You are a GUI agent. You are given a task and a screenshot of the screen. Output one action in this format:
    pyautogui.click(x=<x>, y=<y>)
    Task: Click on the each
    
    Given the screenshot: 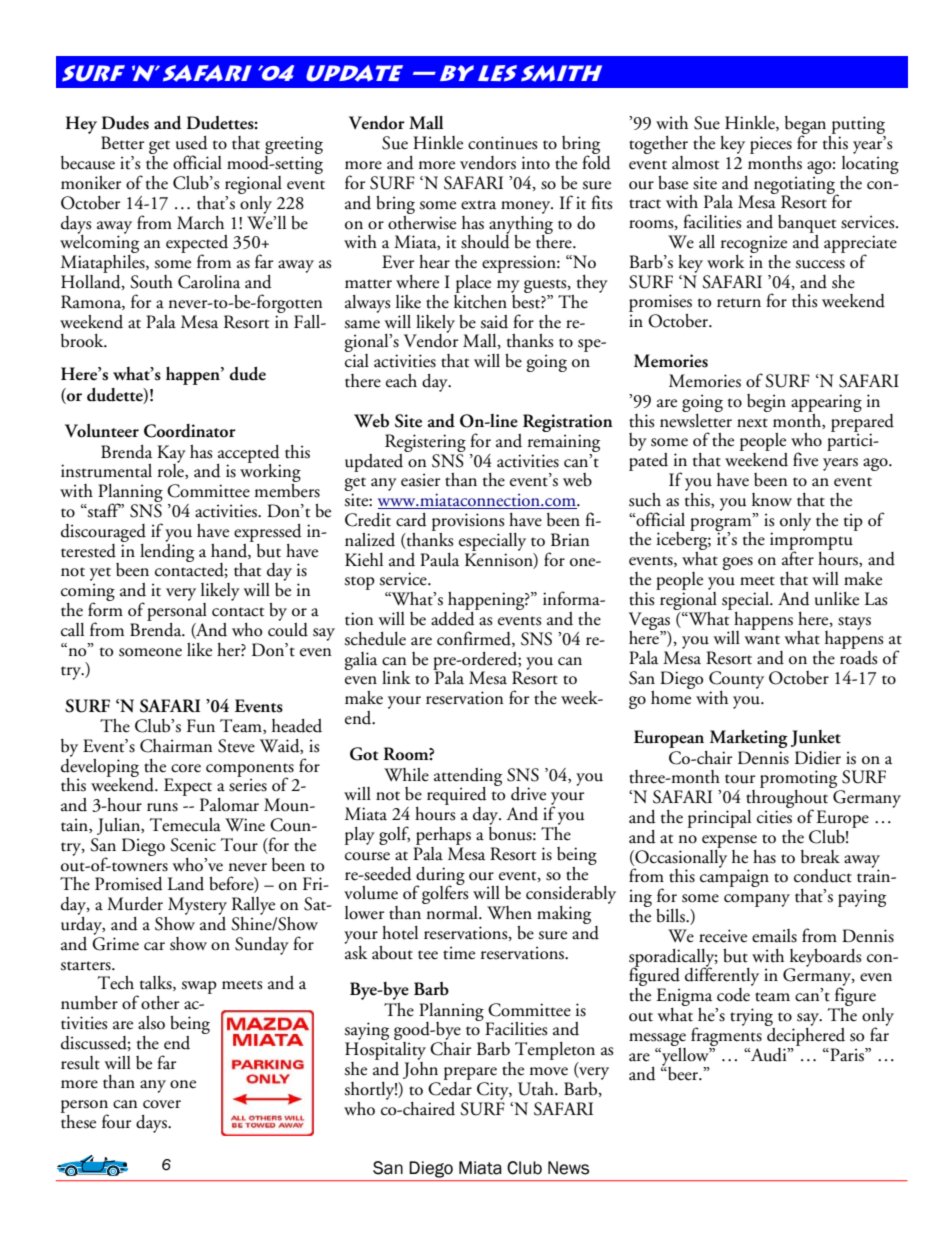 What is the action you would take?
    pyautogui.click(x=401, y=381)
